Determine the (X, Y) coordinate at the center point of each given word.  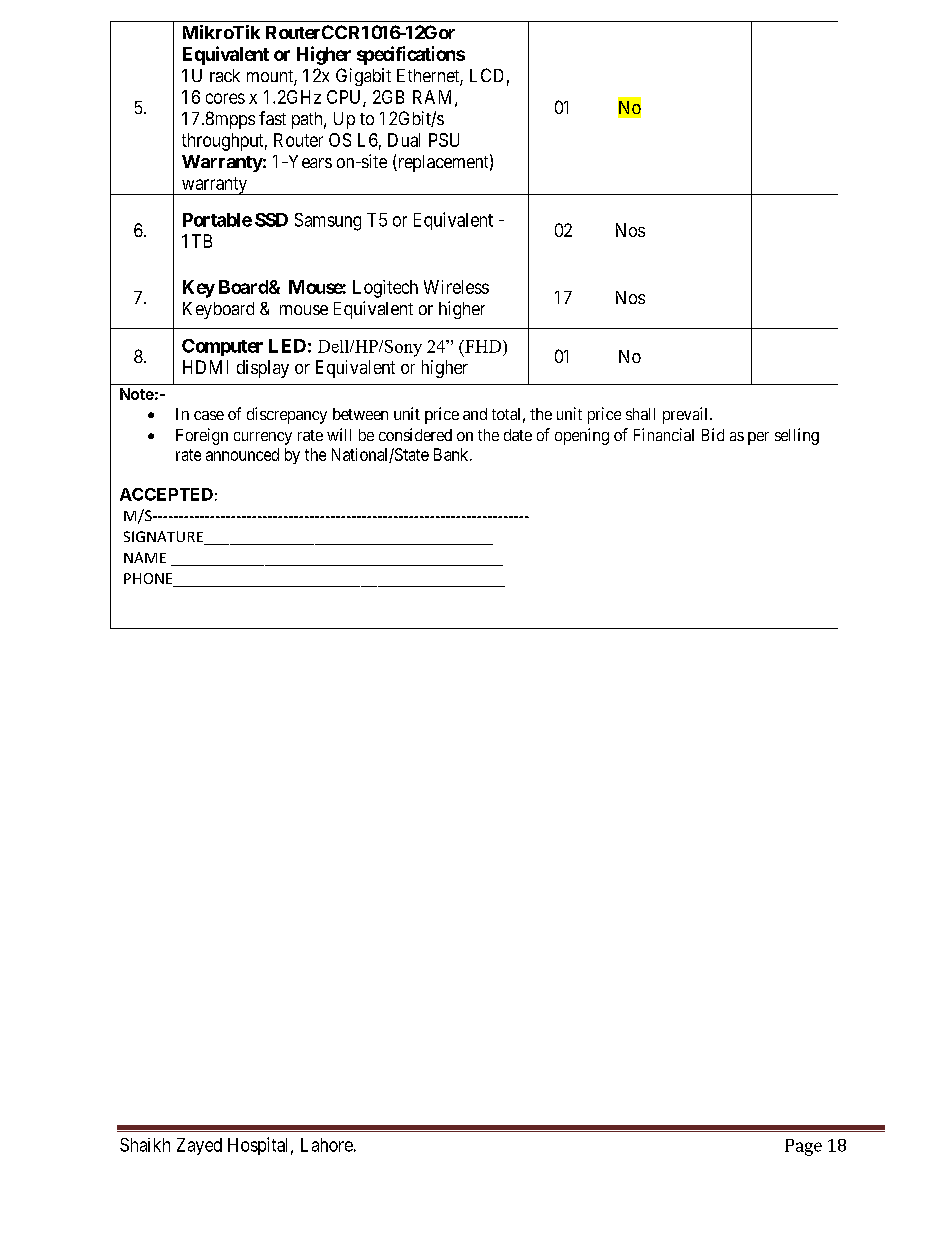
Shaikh (145, 1145)
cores (225, 98)
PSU (444, 140)
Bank (452, 454)
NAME (145, 557)
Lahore (327, 1145)
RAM (434, 98)
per (758, 438)
